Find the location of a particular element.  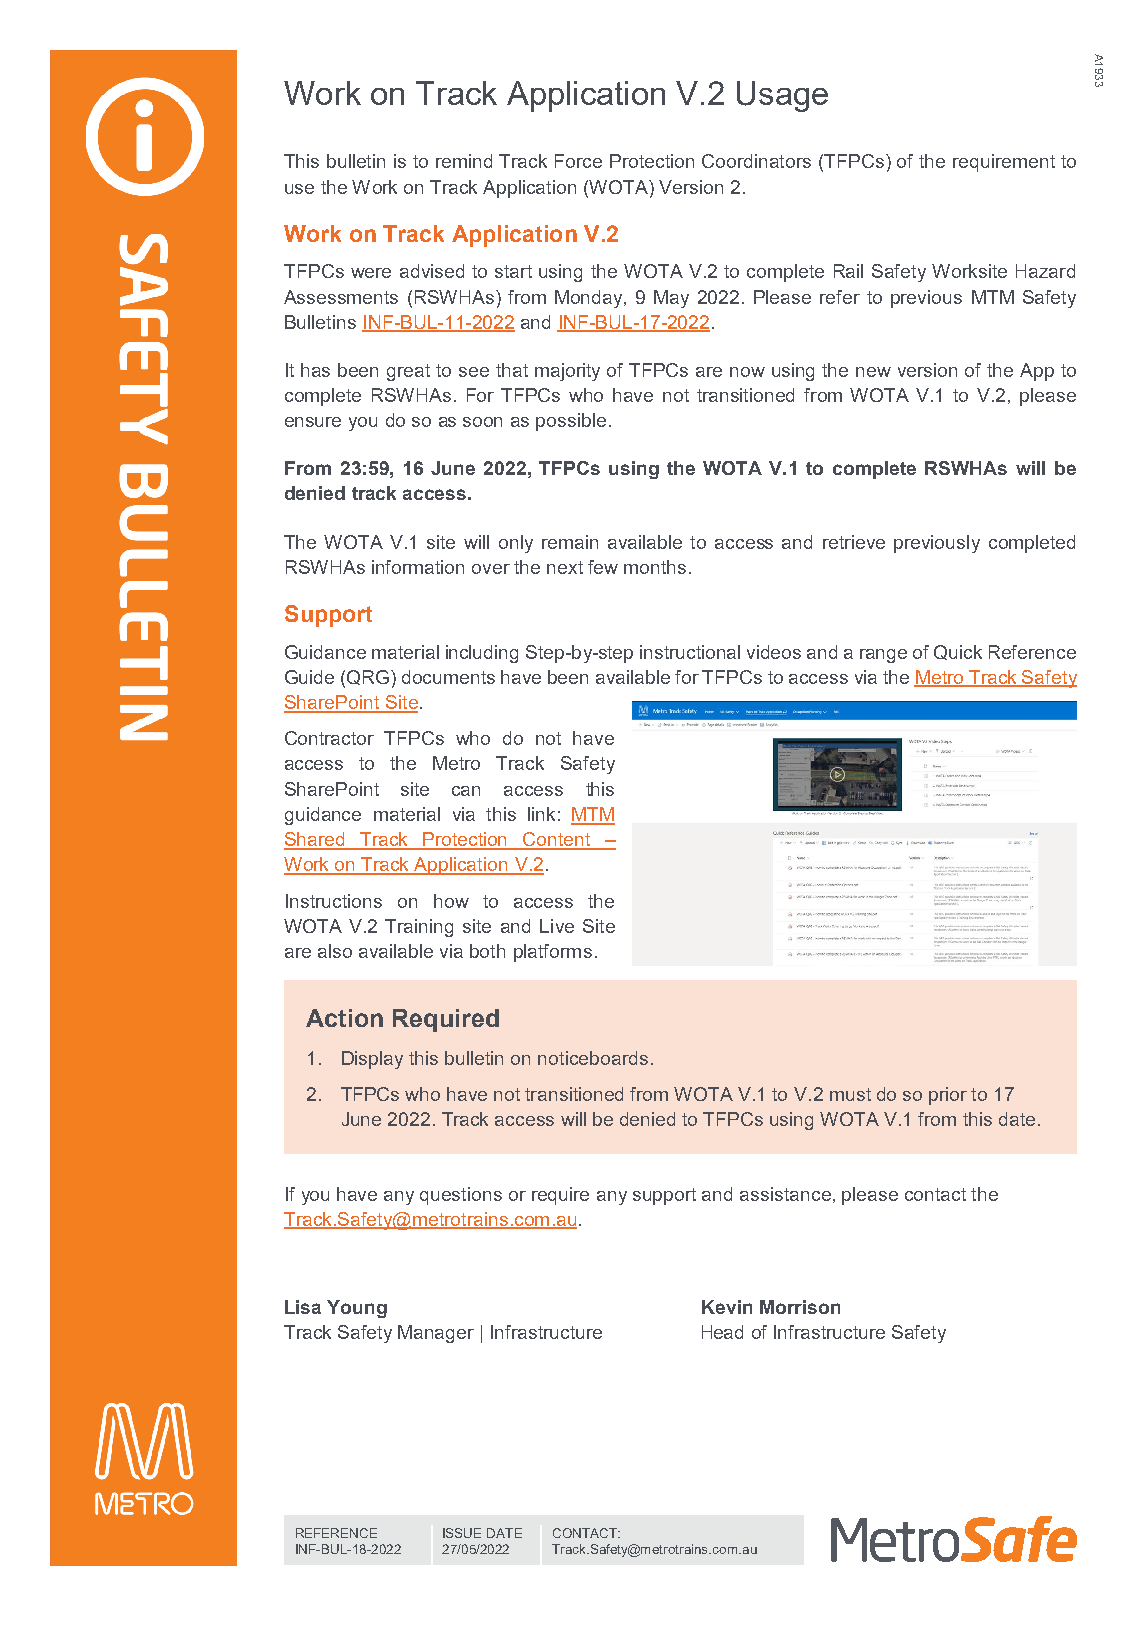

Quick is located at coordinates (958, 652).
